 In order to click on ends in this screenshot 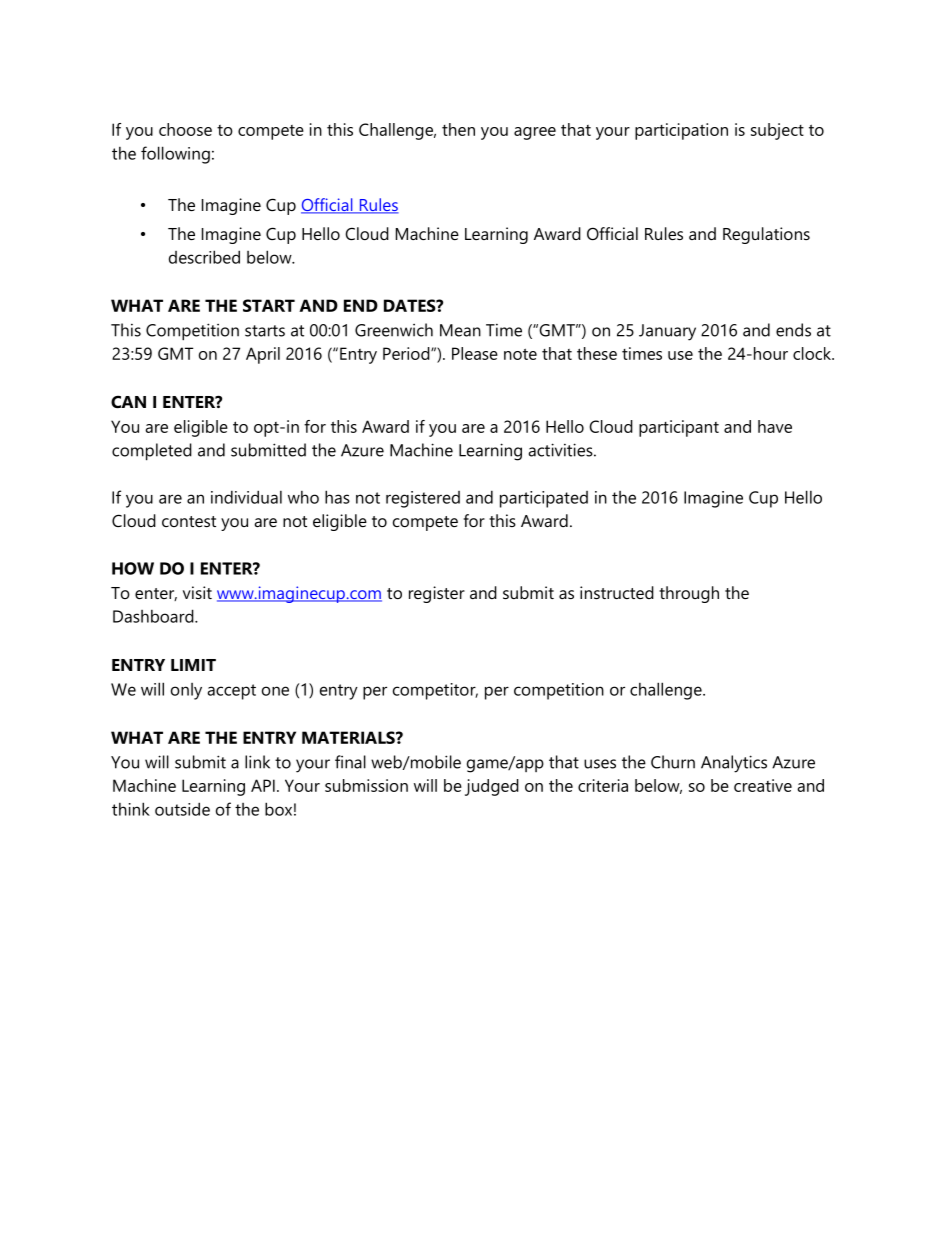, I will do `click(793, 330)`.
